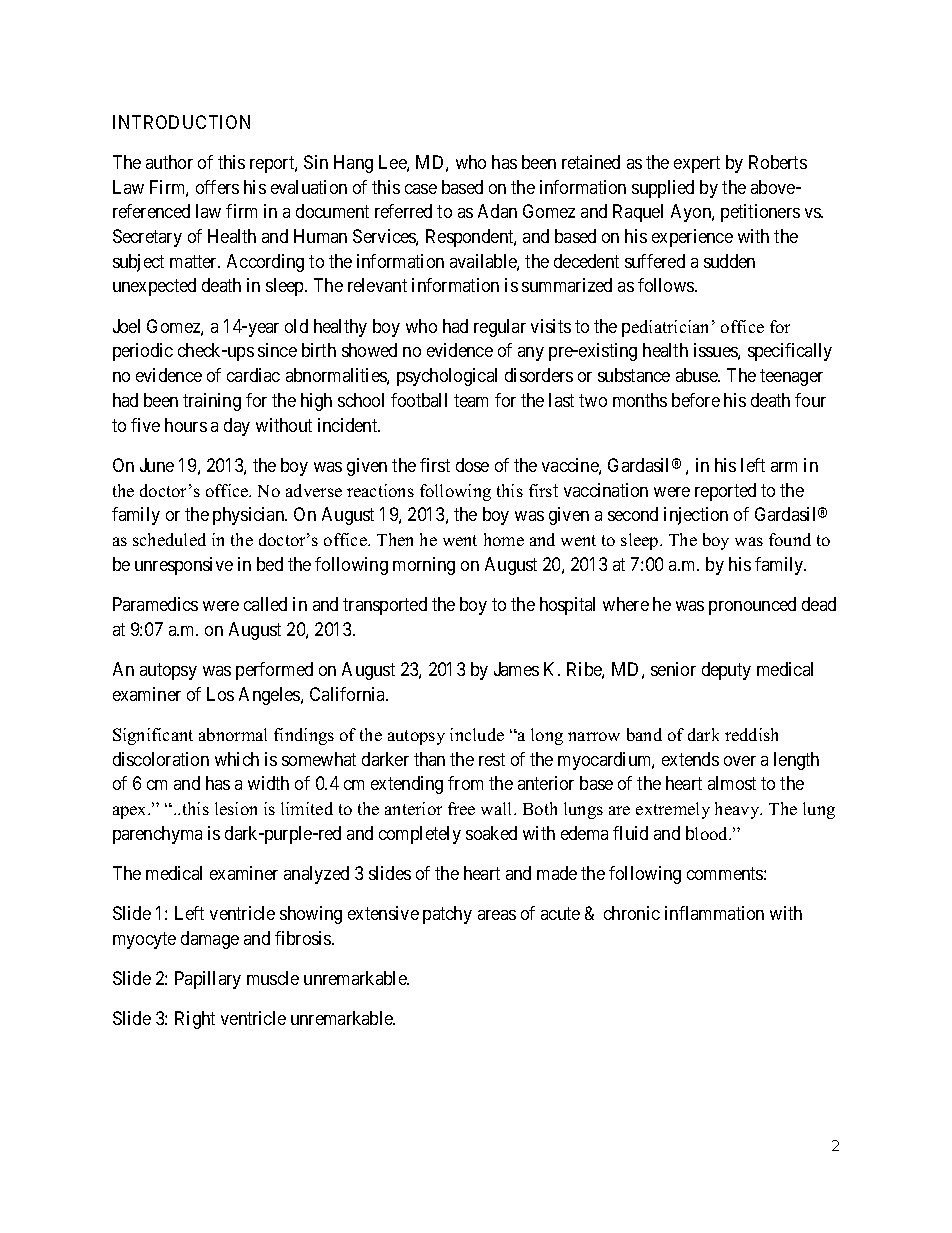 Image resolution: width=952 pixels, height=1233 pixels. What do you see at coordinates (500, 328) in the screenshot?
I see `regular` at bounding box center [500, 328].
